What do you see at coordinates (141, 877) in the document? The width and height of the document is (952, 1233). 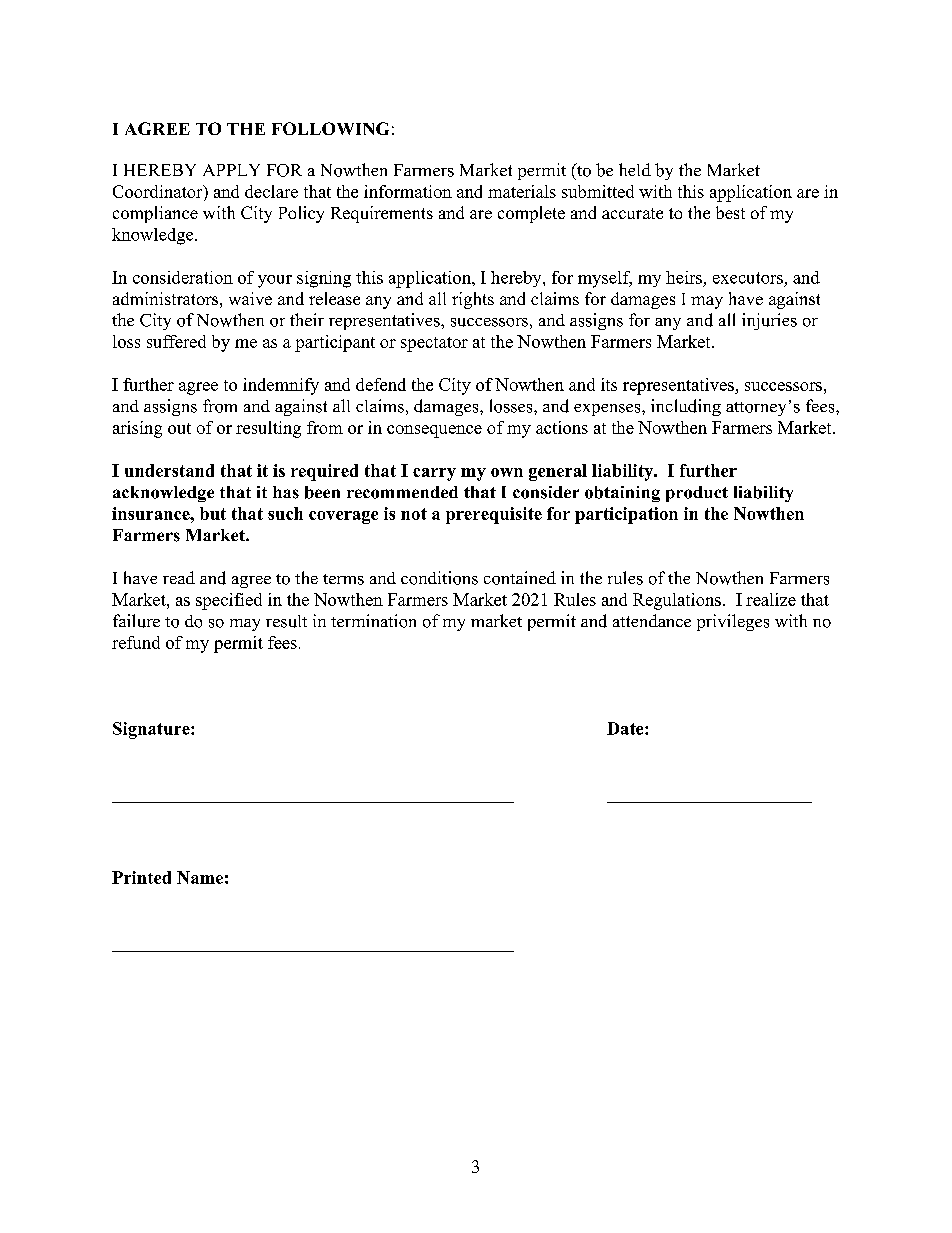 I see `Printed` at bounding box center [141, 877].
